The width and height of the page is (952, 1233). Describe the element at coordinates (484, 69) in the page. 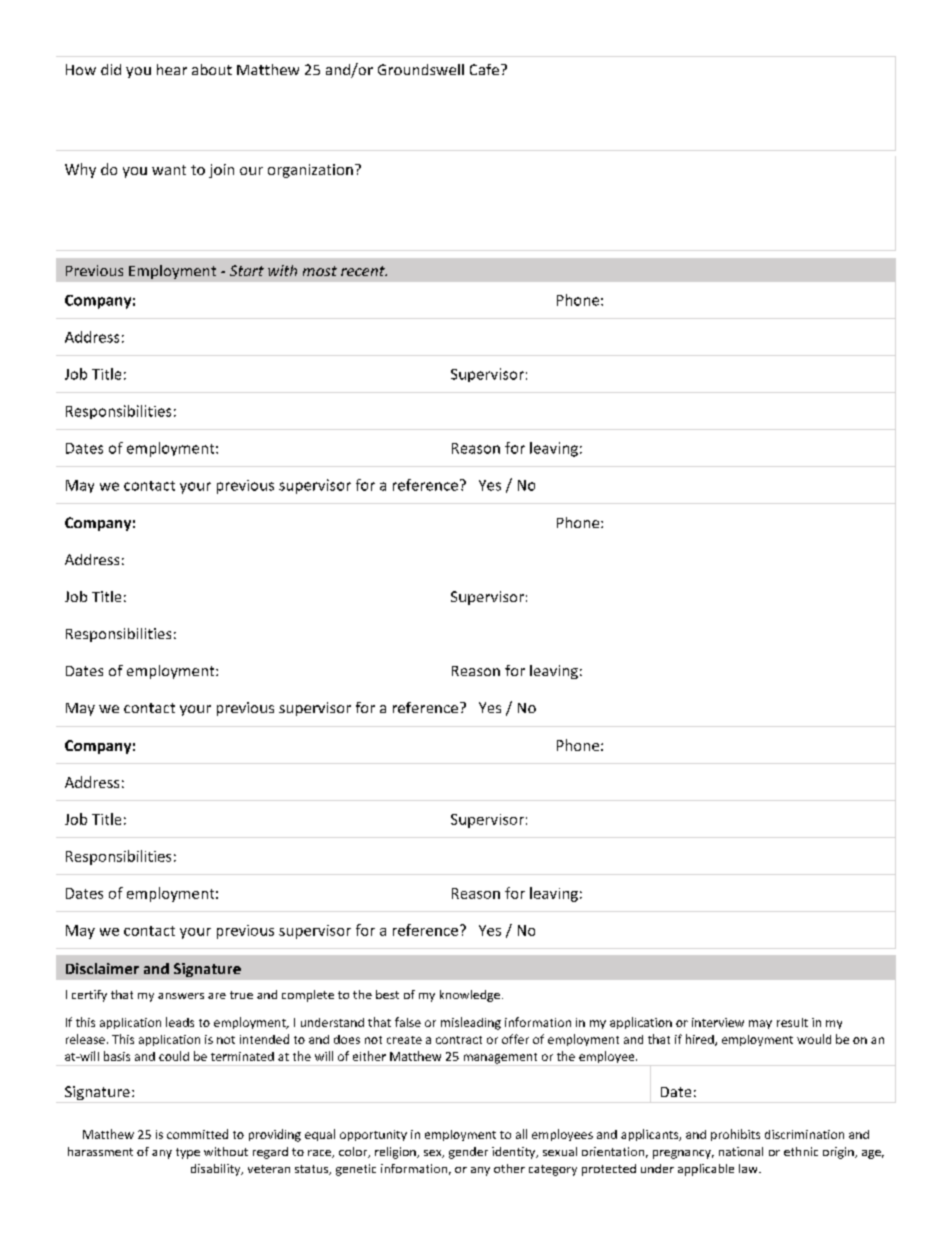

I see `Cafe` at that location.
